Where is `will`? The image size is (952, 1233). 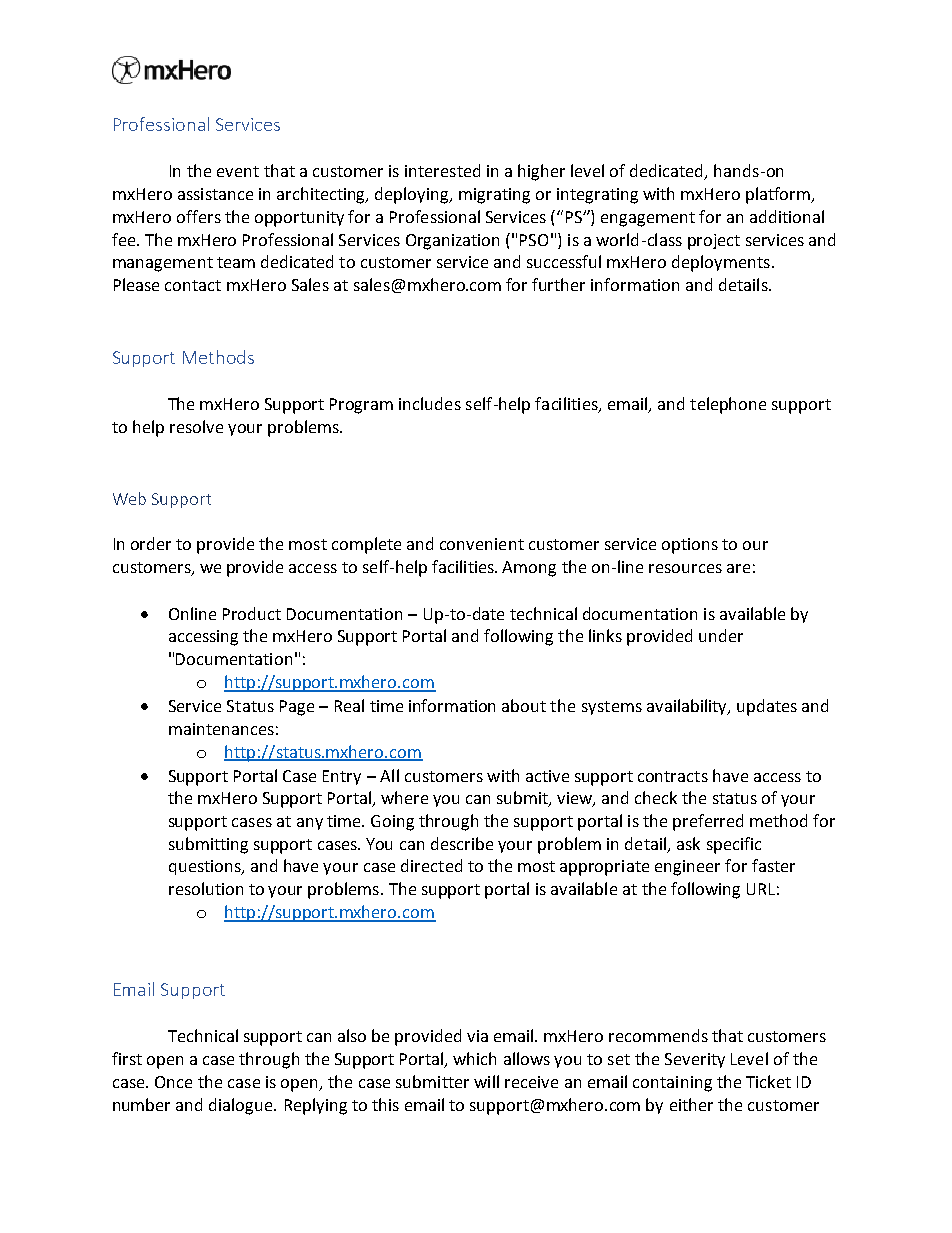 will is located at coordinates (486, 1081).
